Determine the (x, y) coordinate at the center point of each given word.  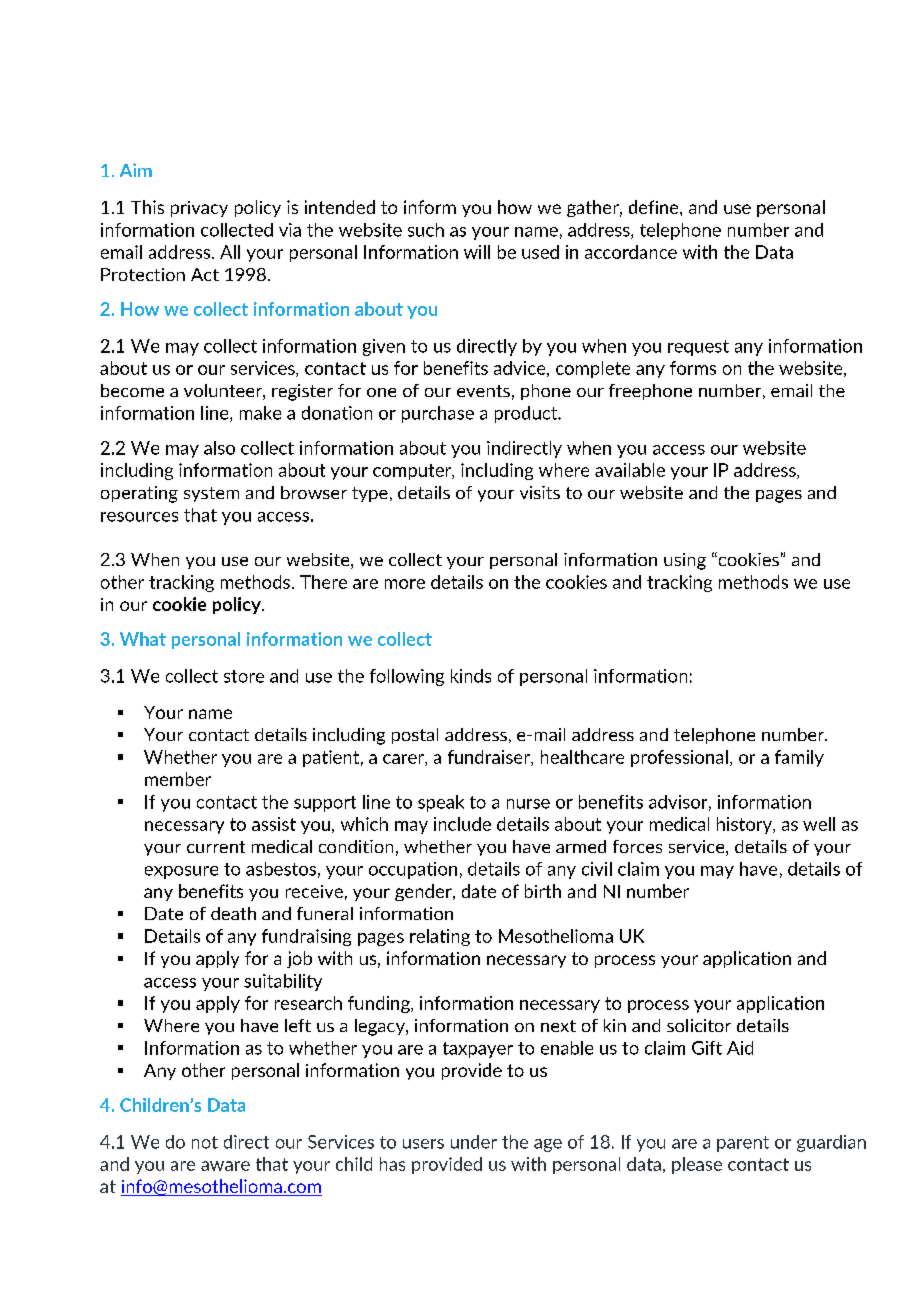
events (483, 391)
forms (693, 368)
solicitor (699, 1025)
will (477, 252)
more (405, 584)
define (655, 207)
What (143, 639)
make (260, 413)
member (178, 779)
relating (440, 937)
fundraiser (490, 758)
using (685, 561)
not (205, 1142)
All (230, 252)
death (233, 913)
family (799, 758)
